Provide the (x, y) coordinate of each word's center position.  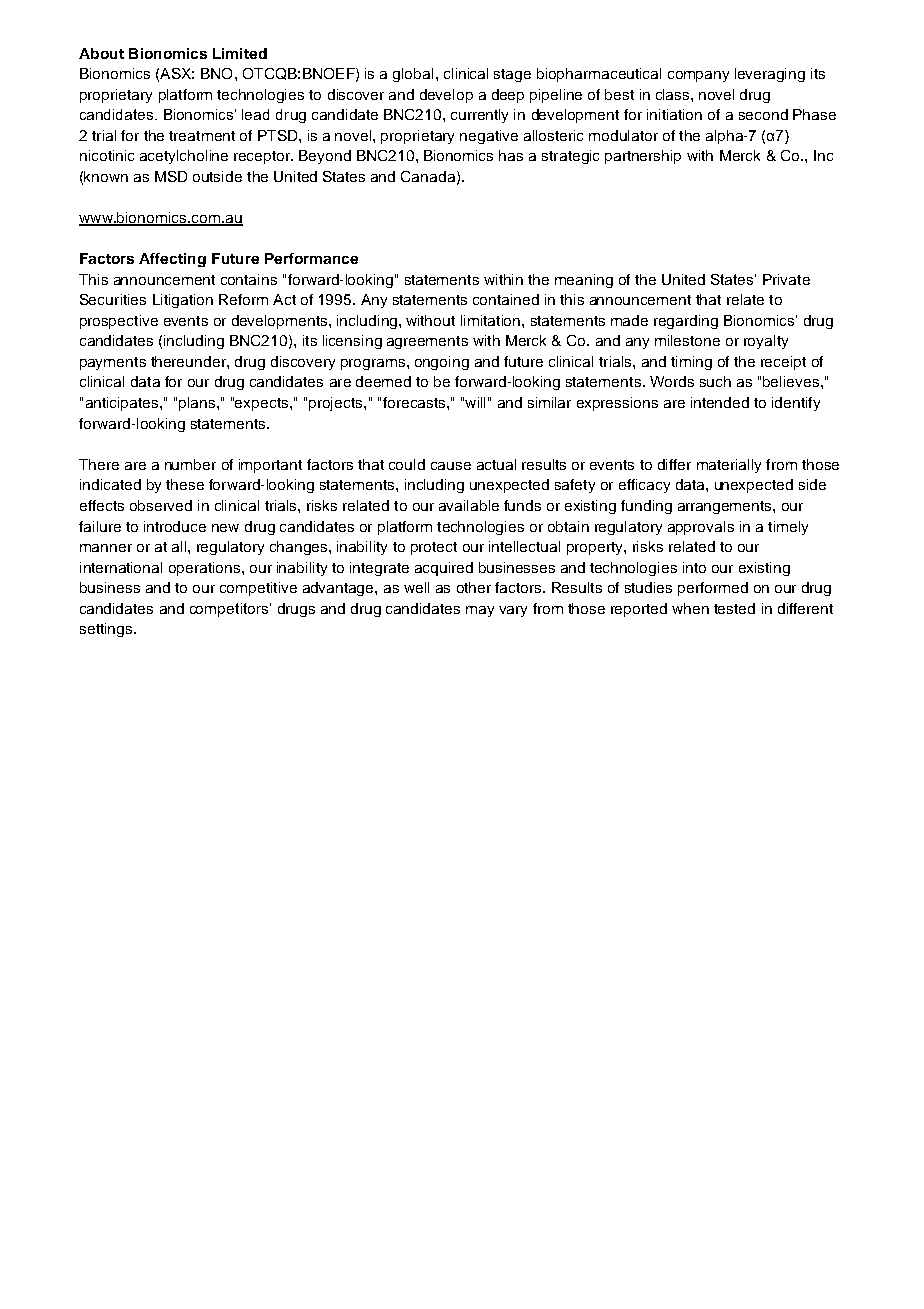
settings (107, 630)
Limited (240, 53)
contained (506, 299)
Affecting (172, 260)
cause (451, 466)
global (413, 75)
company (698, 76)
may (480, 611)
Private (786, 279)
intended (720, 402)
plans (197, 404)
